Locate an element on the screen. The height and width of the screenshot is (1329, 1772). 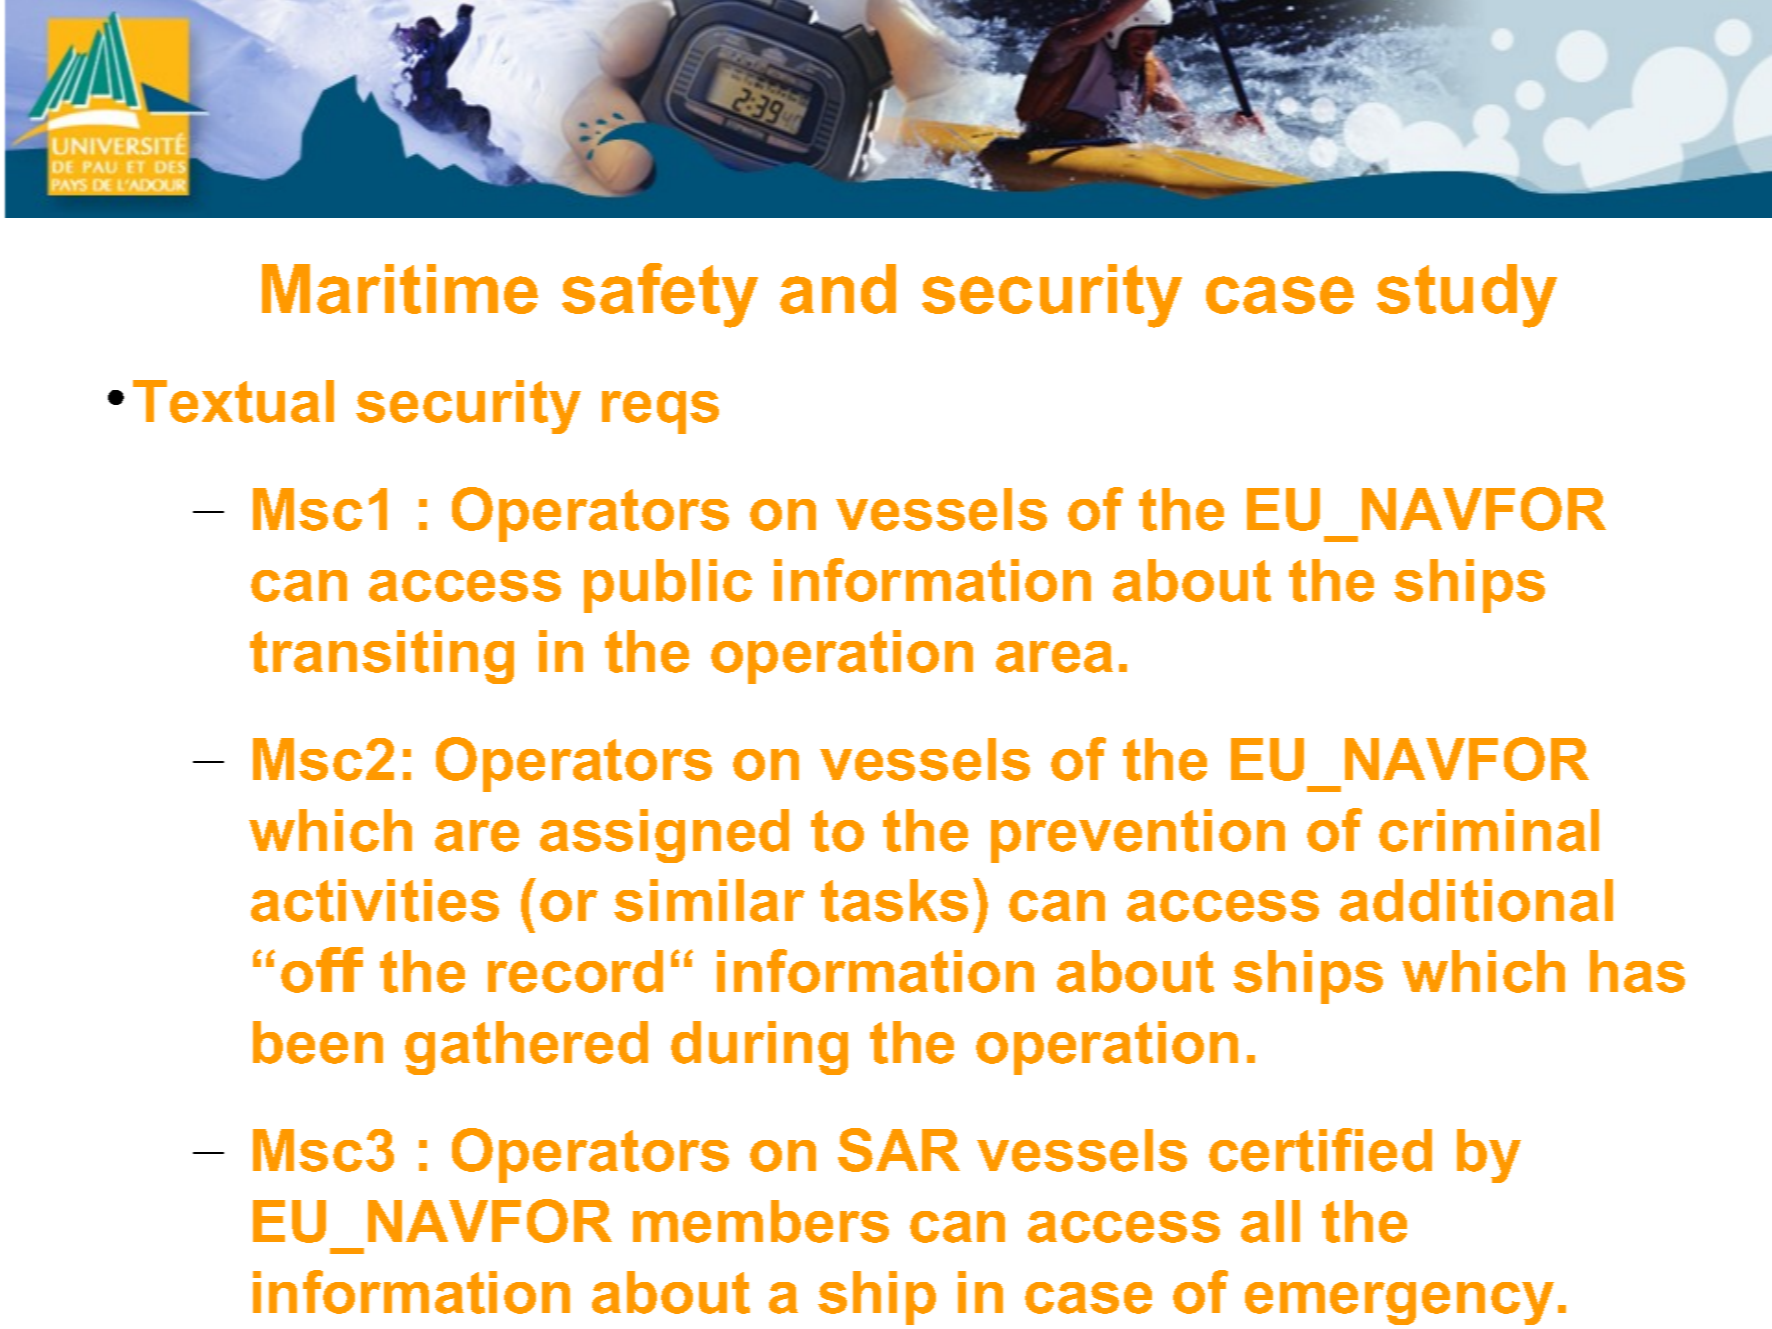
been is located at coordinates (318, 1042).
